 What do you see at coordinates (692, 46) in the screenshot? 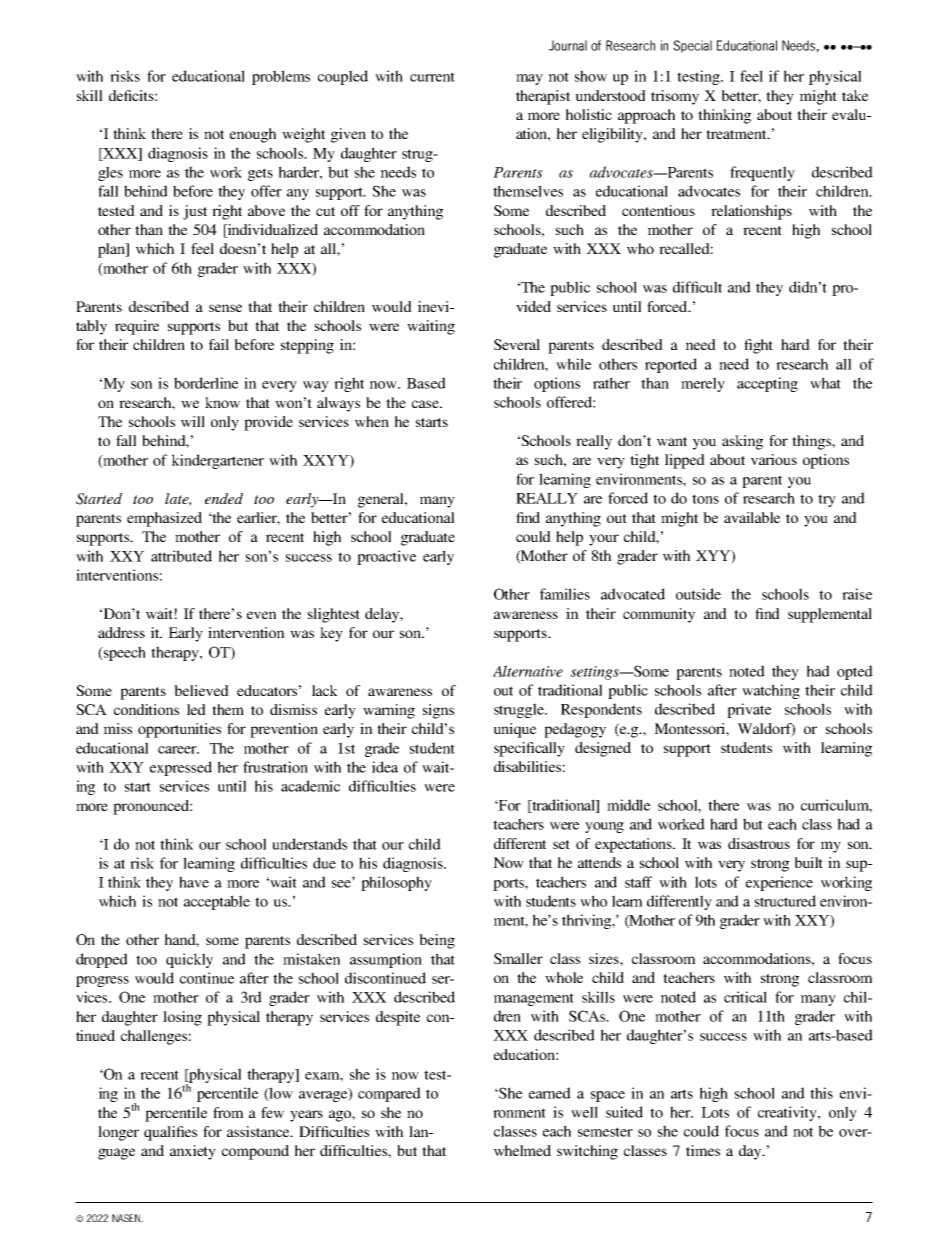
I see `Special` at bounding box center [692, 46].
